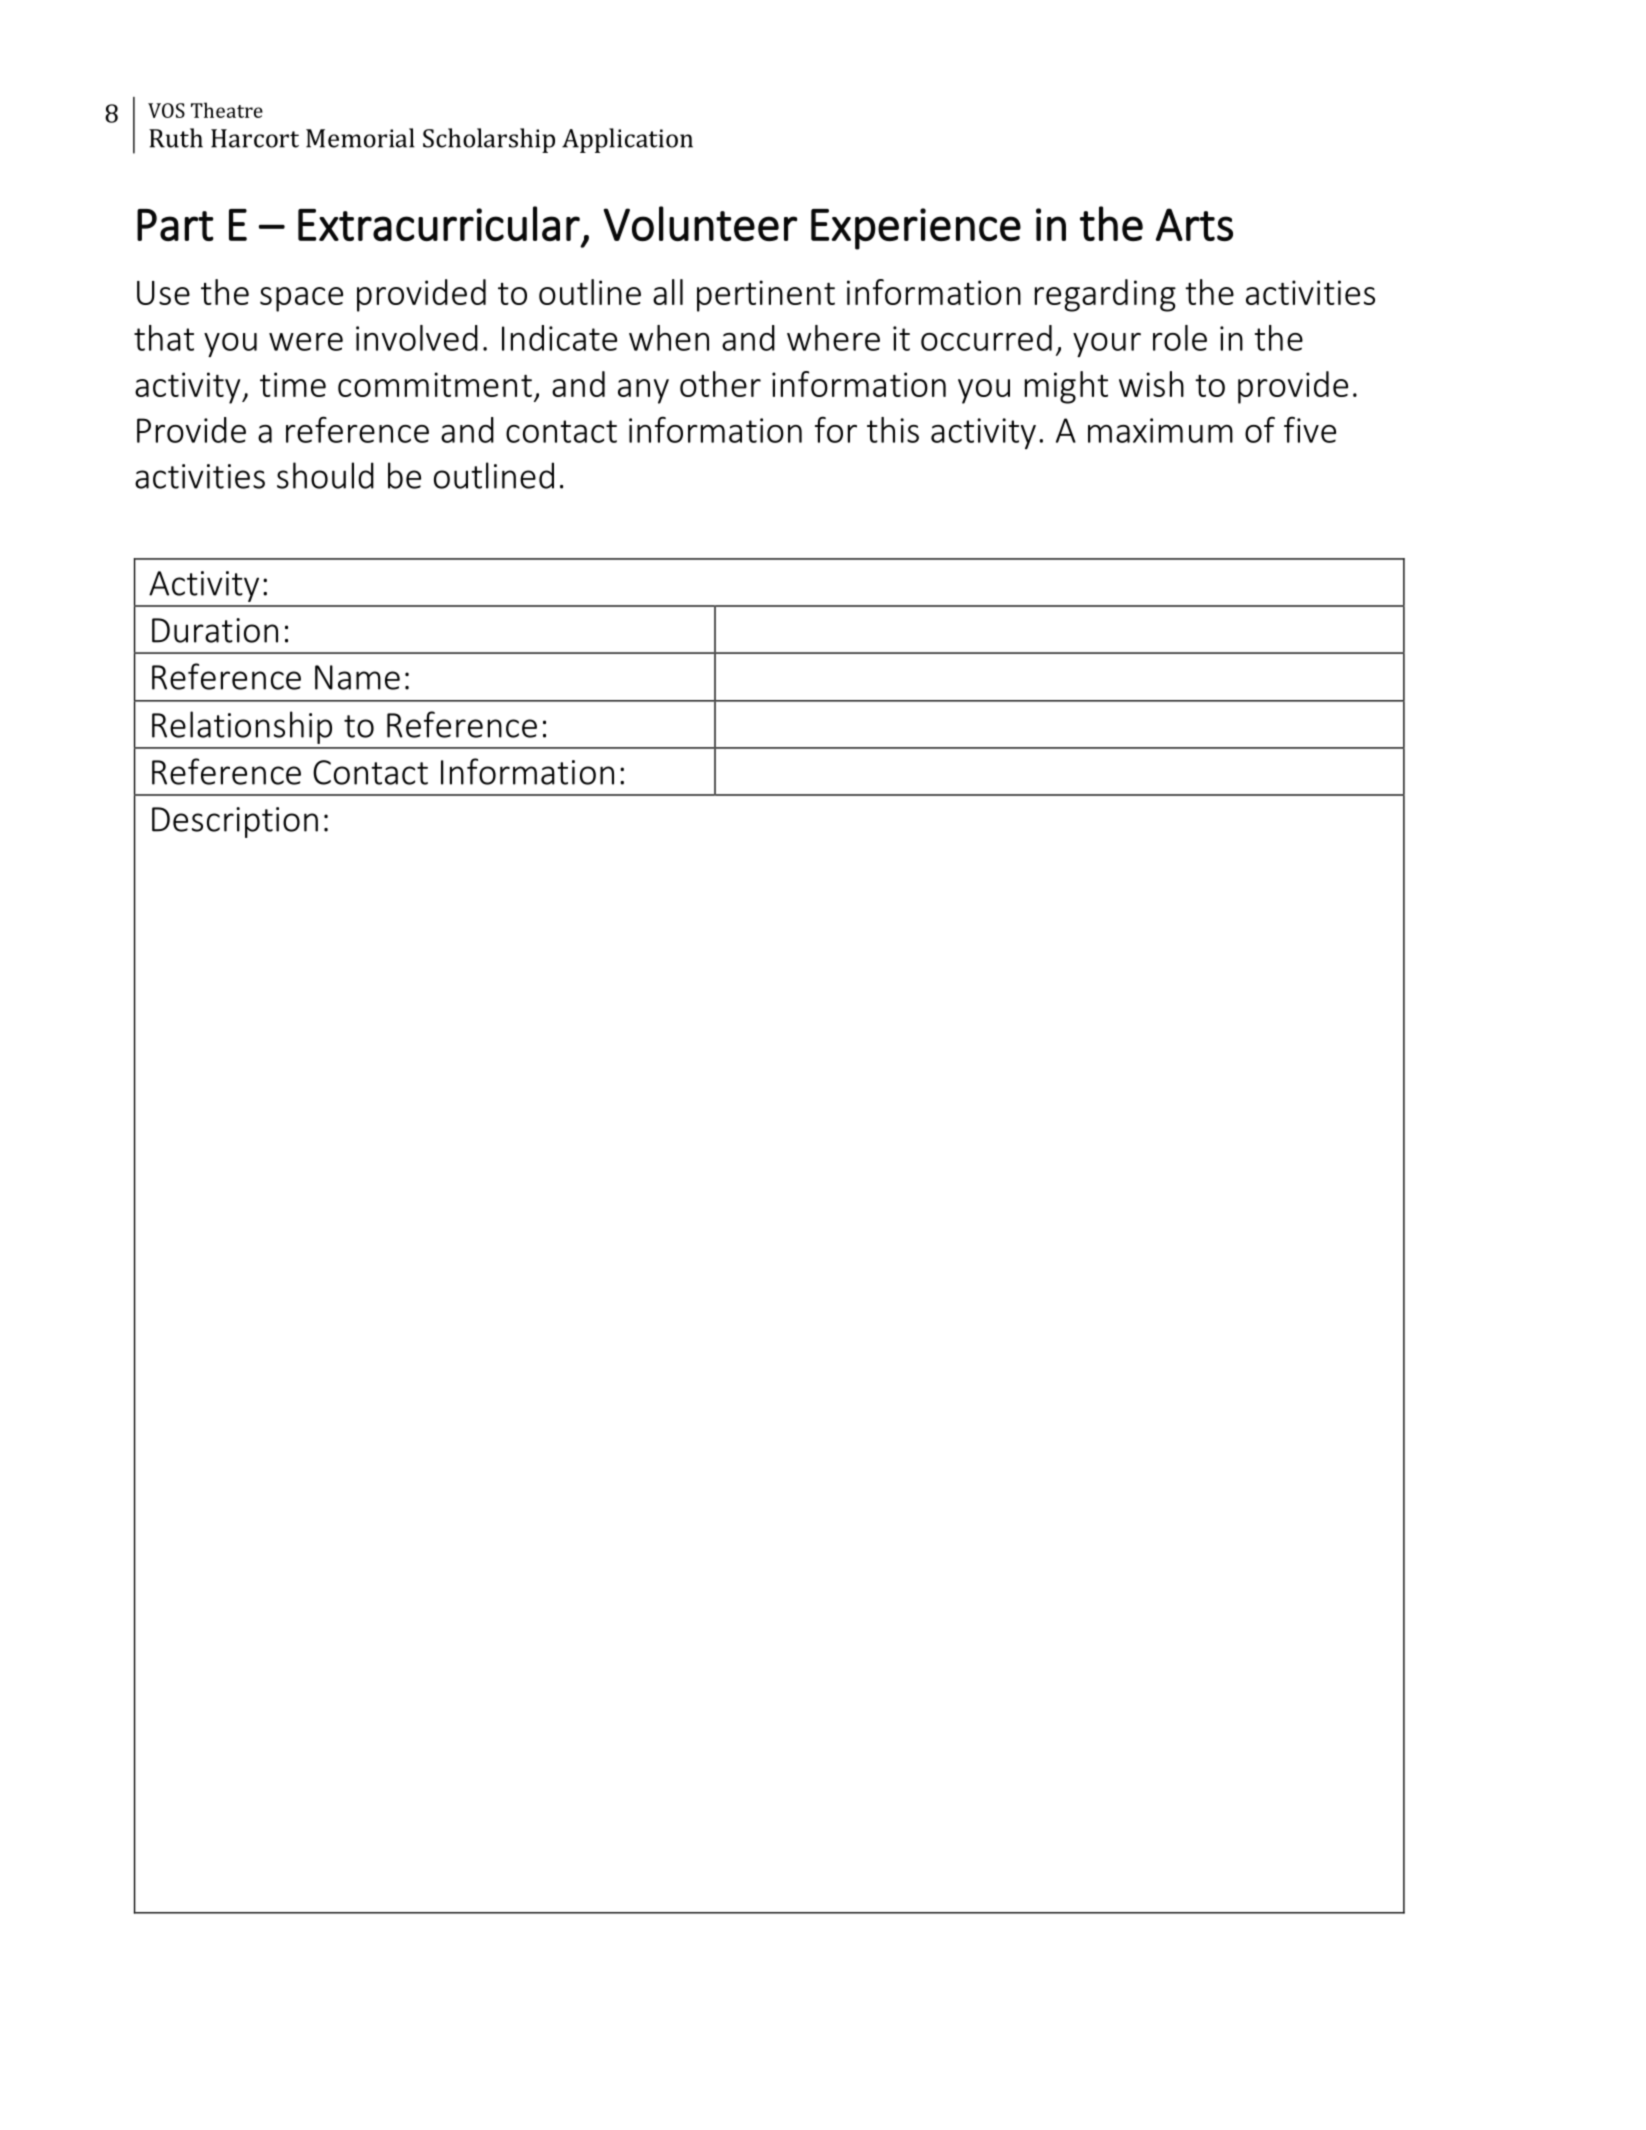  What do you see at coordinates (357, 677) in the page?
I see `Name` at bounding box center [357, 677].
